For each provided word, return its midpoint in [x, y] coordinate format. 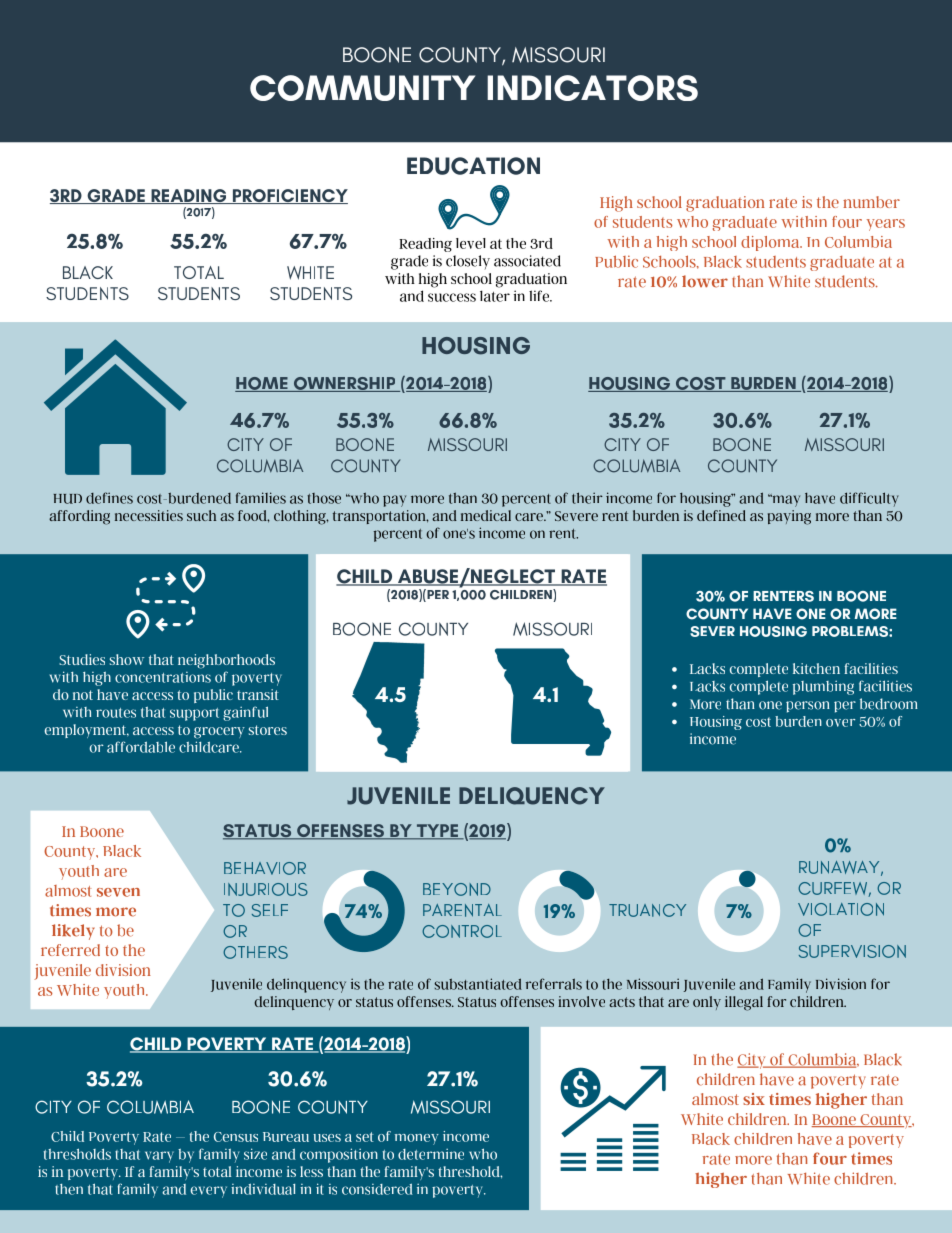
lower [705, 281]
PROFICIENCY [289, 196]
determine [431, 1154]
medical [486, 515]
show [127, 659]
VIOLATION [841, 909]
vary [159, 1157]
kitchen [816, 668]
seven [118, 892]
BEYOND [457, 889]
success [452, 297]
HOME [262, 384]
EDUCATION [473, 166]
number [871, 202]
